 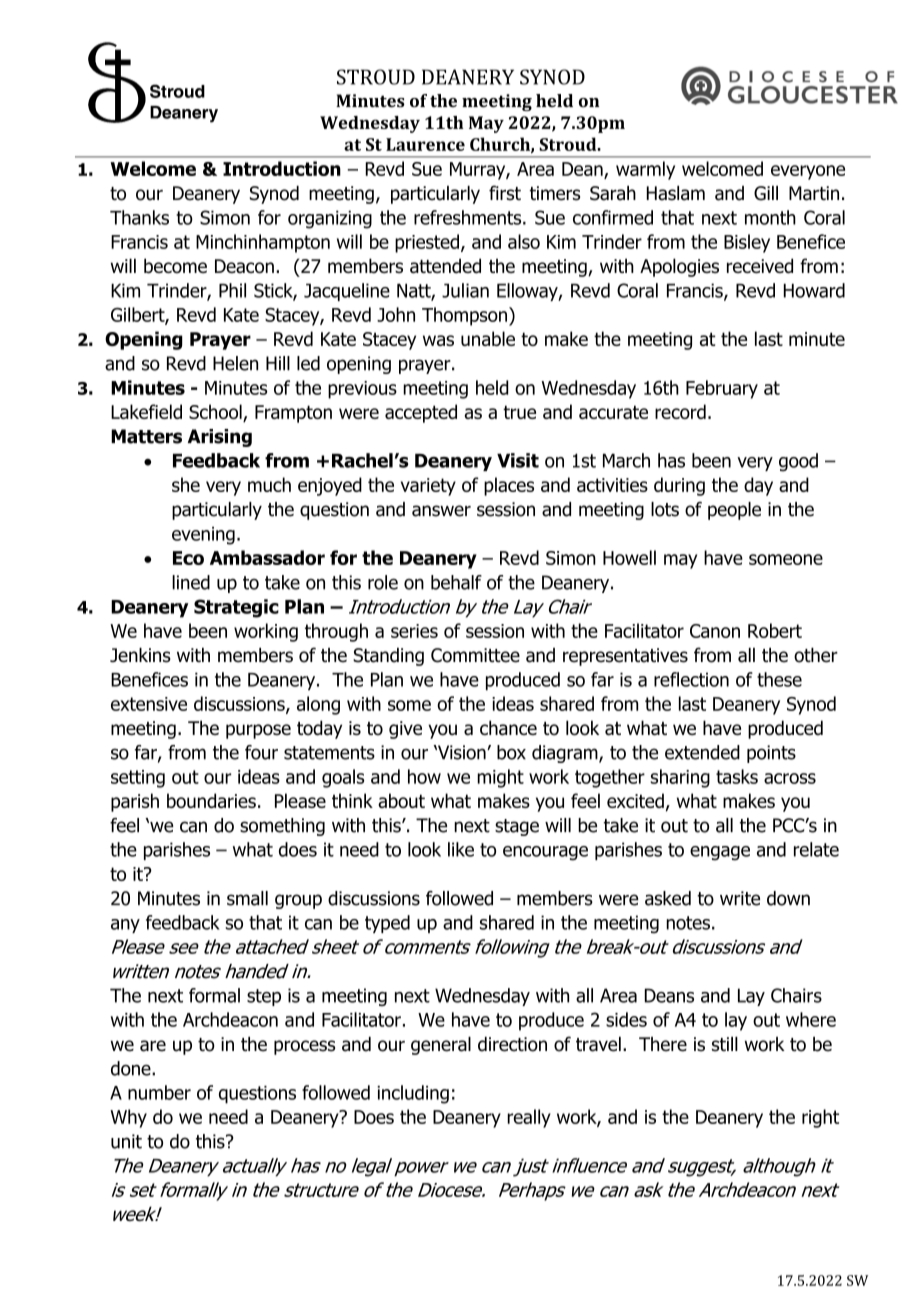 What do you see at coordinates (766, 193) in the screenshot?
I see `Gill` at bounding box center [766, 193].
